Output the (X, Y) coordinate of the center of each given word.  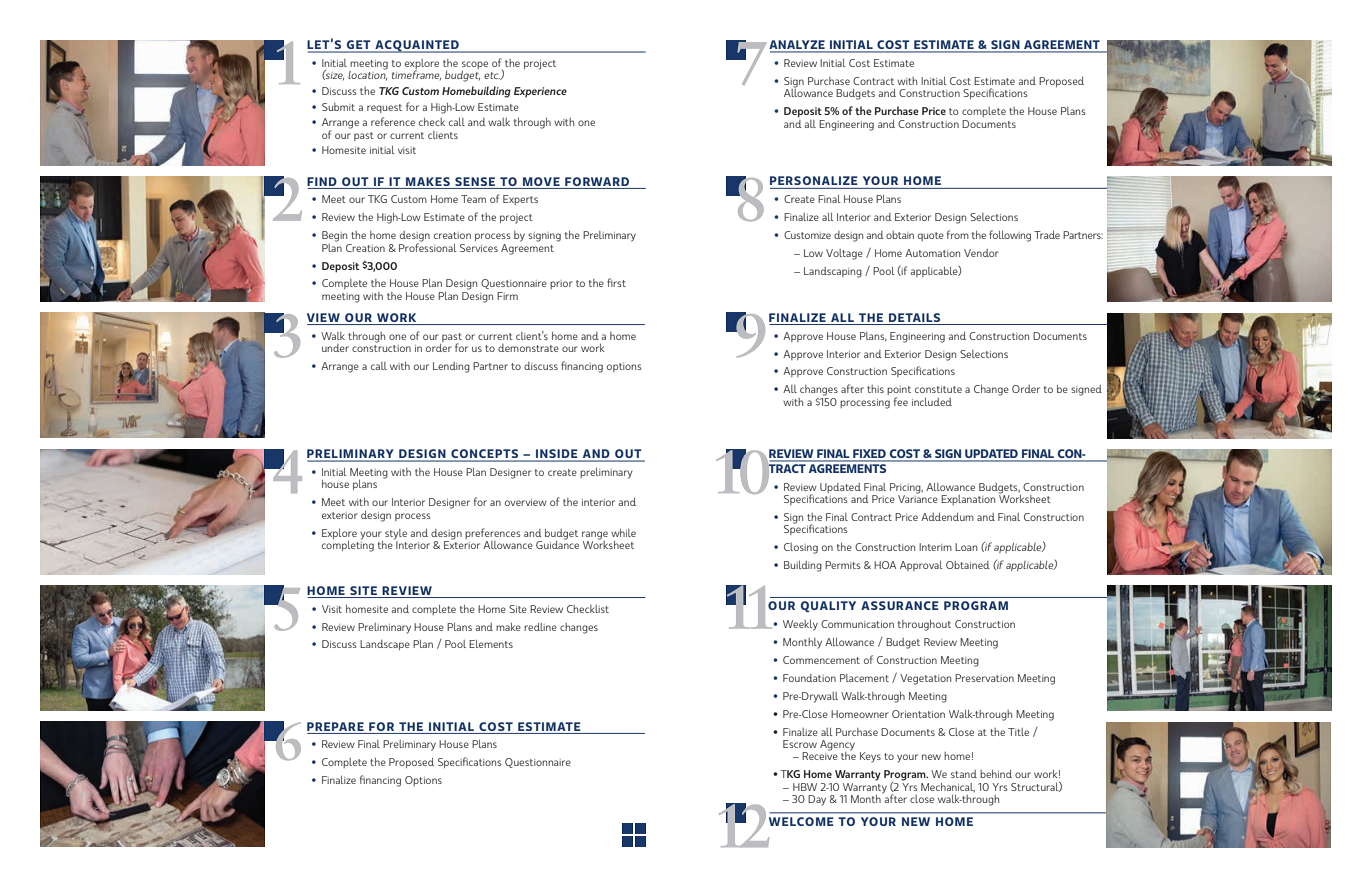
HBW (805, 787)
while (623, 533)
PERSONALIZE (814, 180)
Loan (966, 547)
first (616, 282)
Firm (507, 296)
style (396, 534)
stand (964, 774)
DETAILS (914, 317)
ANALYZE (798, 46)
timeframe (416, 75)
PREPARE (335, 726)
